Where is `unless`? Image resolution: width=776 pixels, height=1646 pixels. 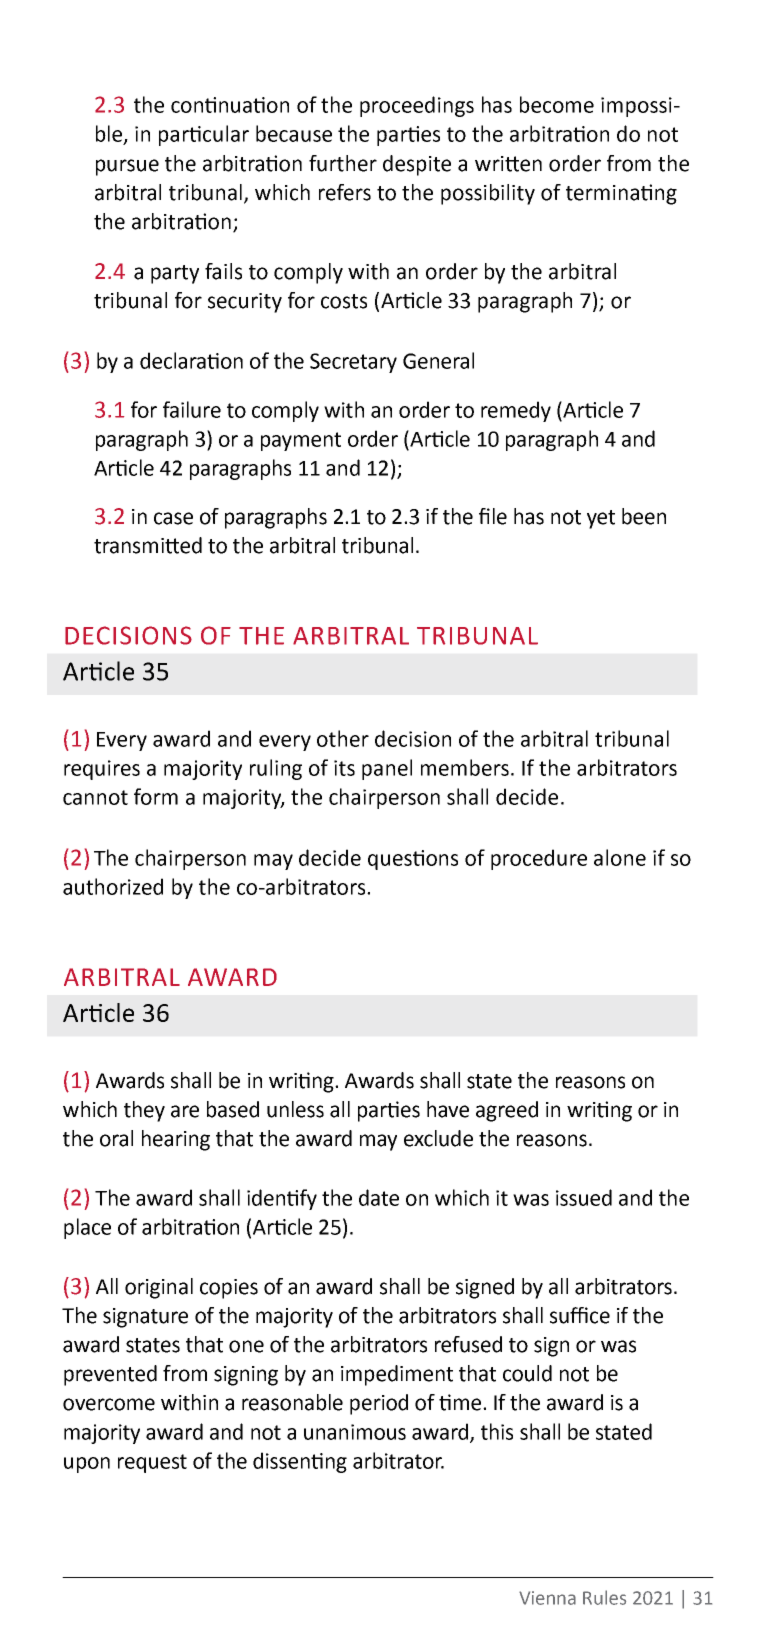
unless is located at coordinates (295, 1109).
